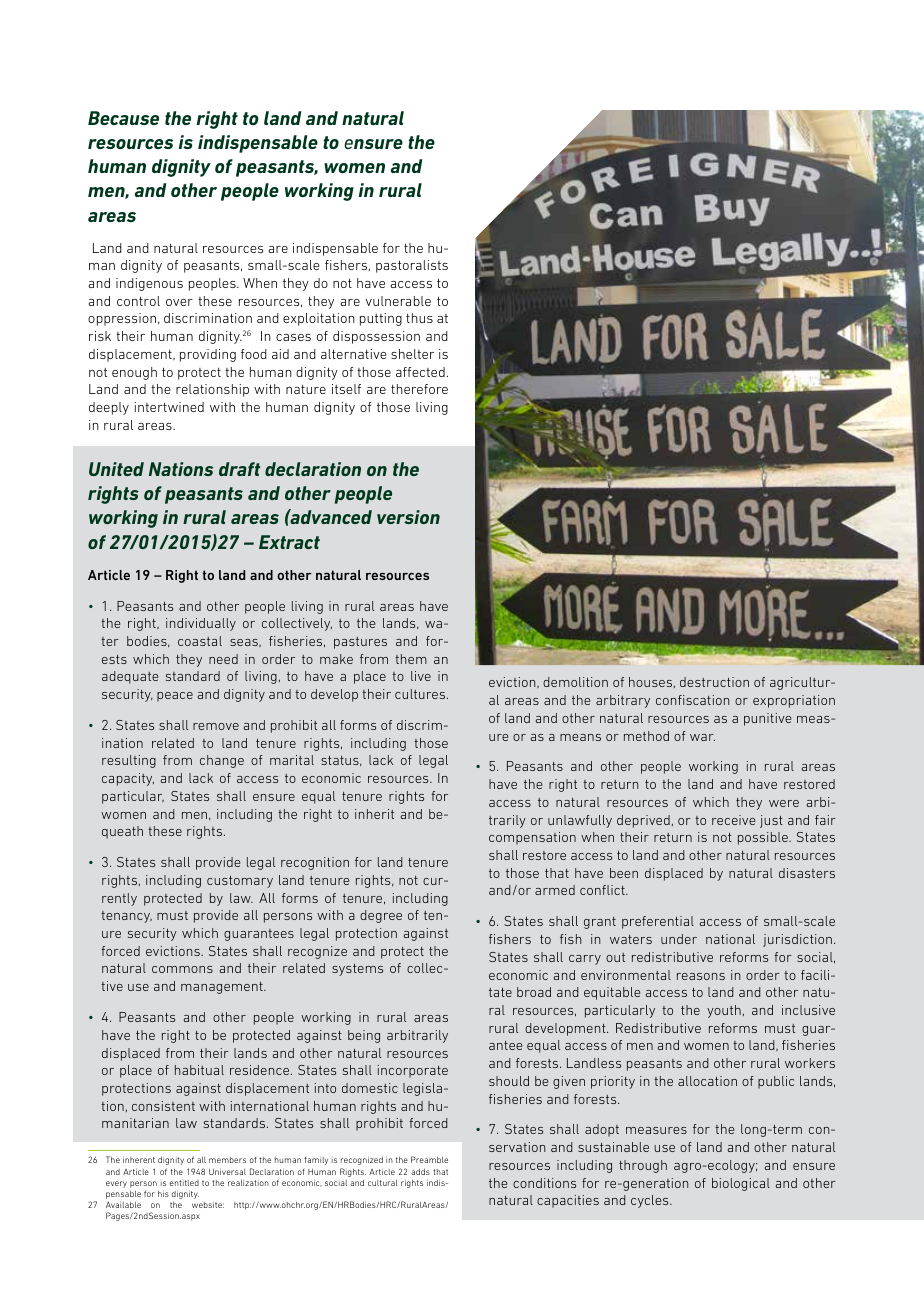 The image size is (924, 1308). What do you see at coordinates (184, 1183) in the screenshot?
I see `entitled` at bounding box center [184, 1183].
